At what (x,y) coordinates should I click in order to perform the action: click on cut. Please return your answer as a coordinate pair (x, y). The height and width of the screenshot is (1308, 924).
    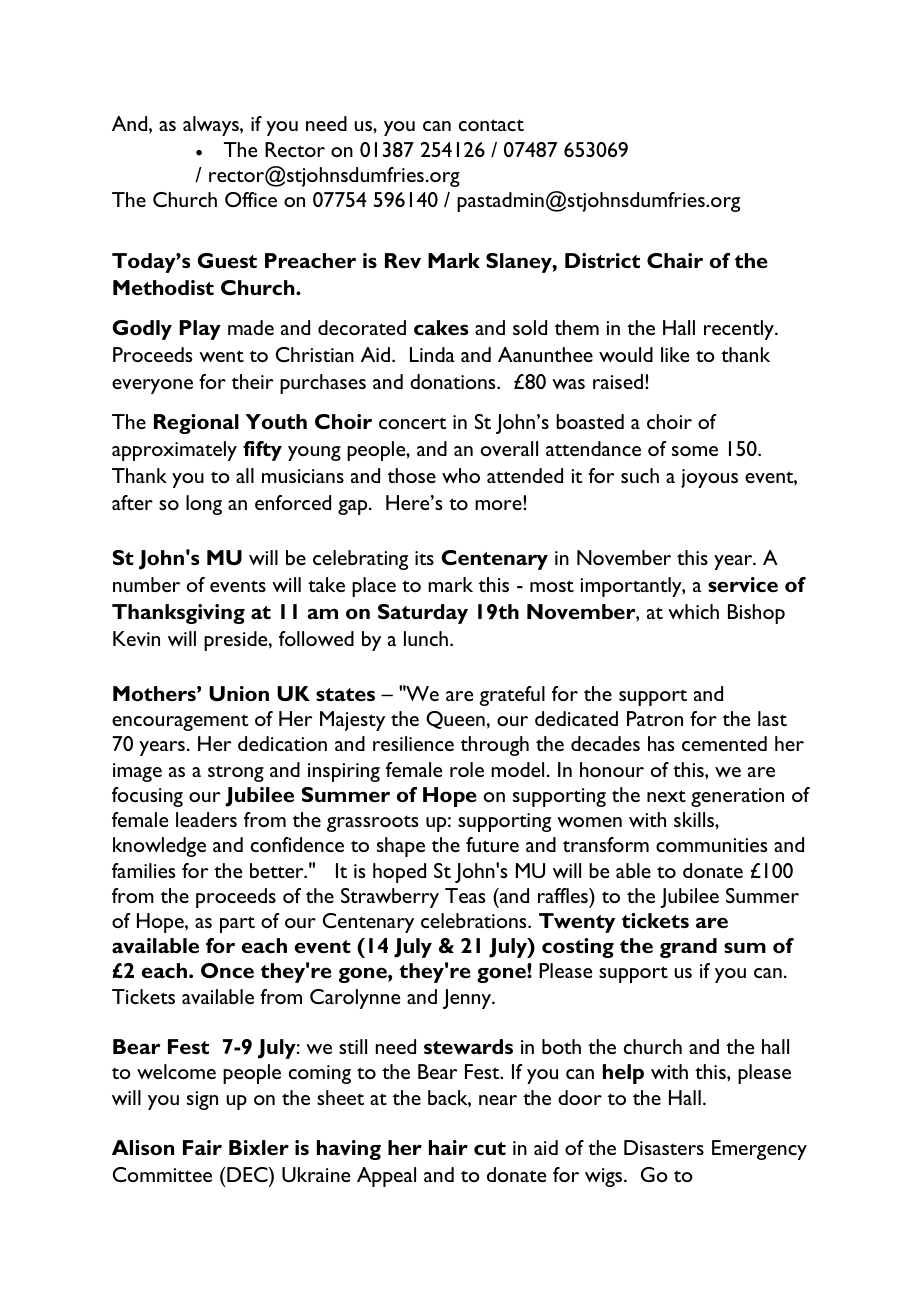
    Looking at the image, I should click on (490, 1148).
